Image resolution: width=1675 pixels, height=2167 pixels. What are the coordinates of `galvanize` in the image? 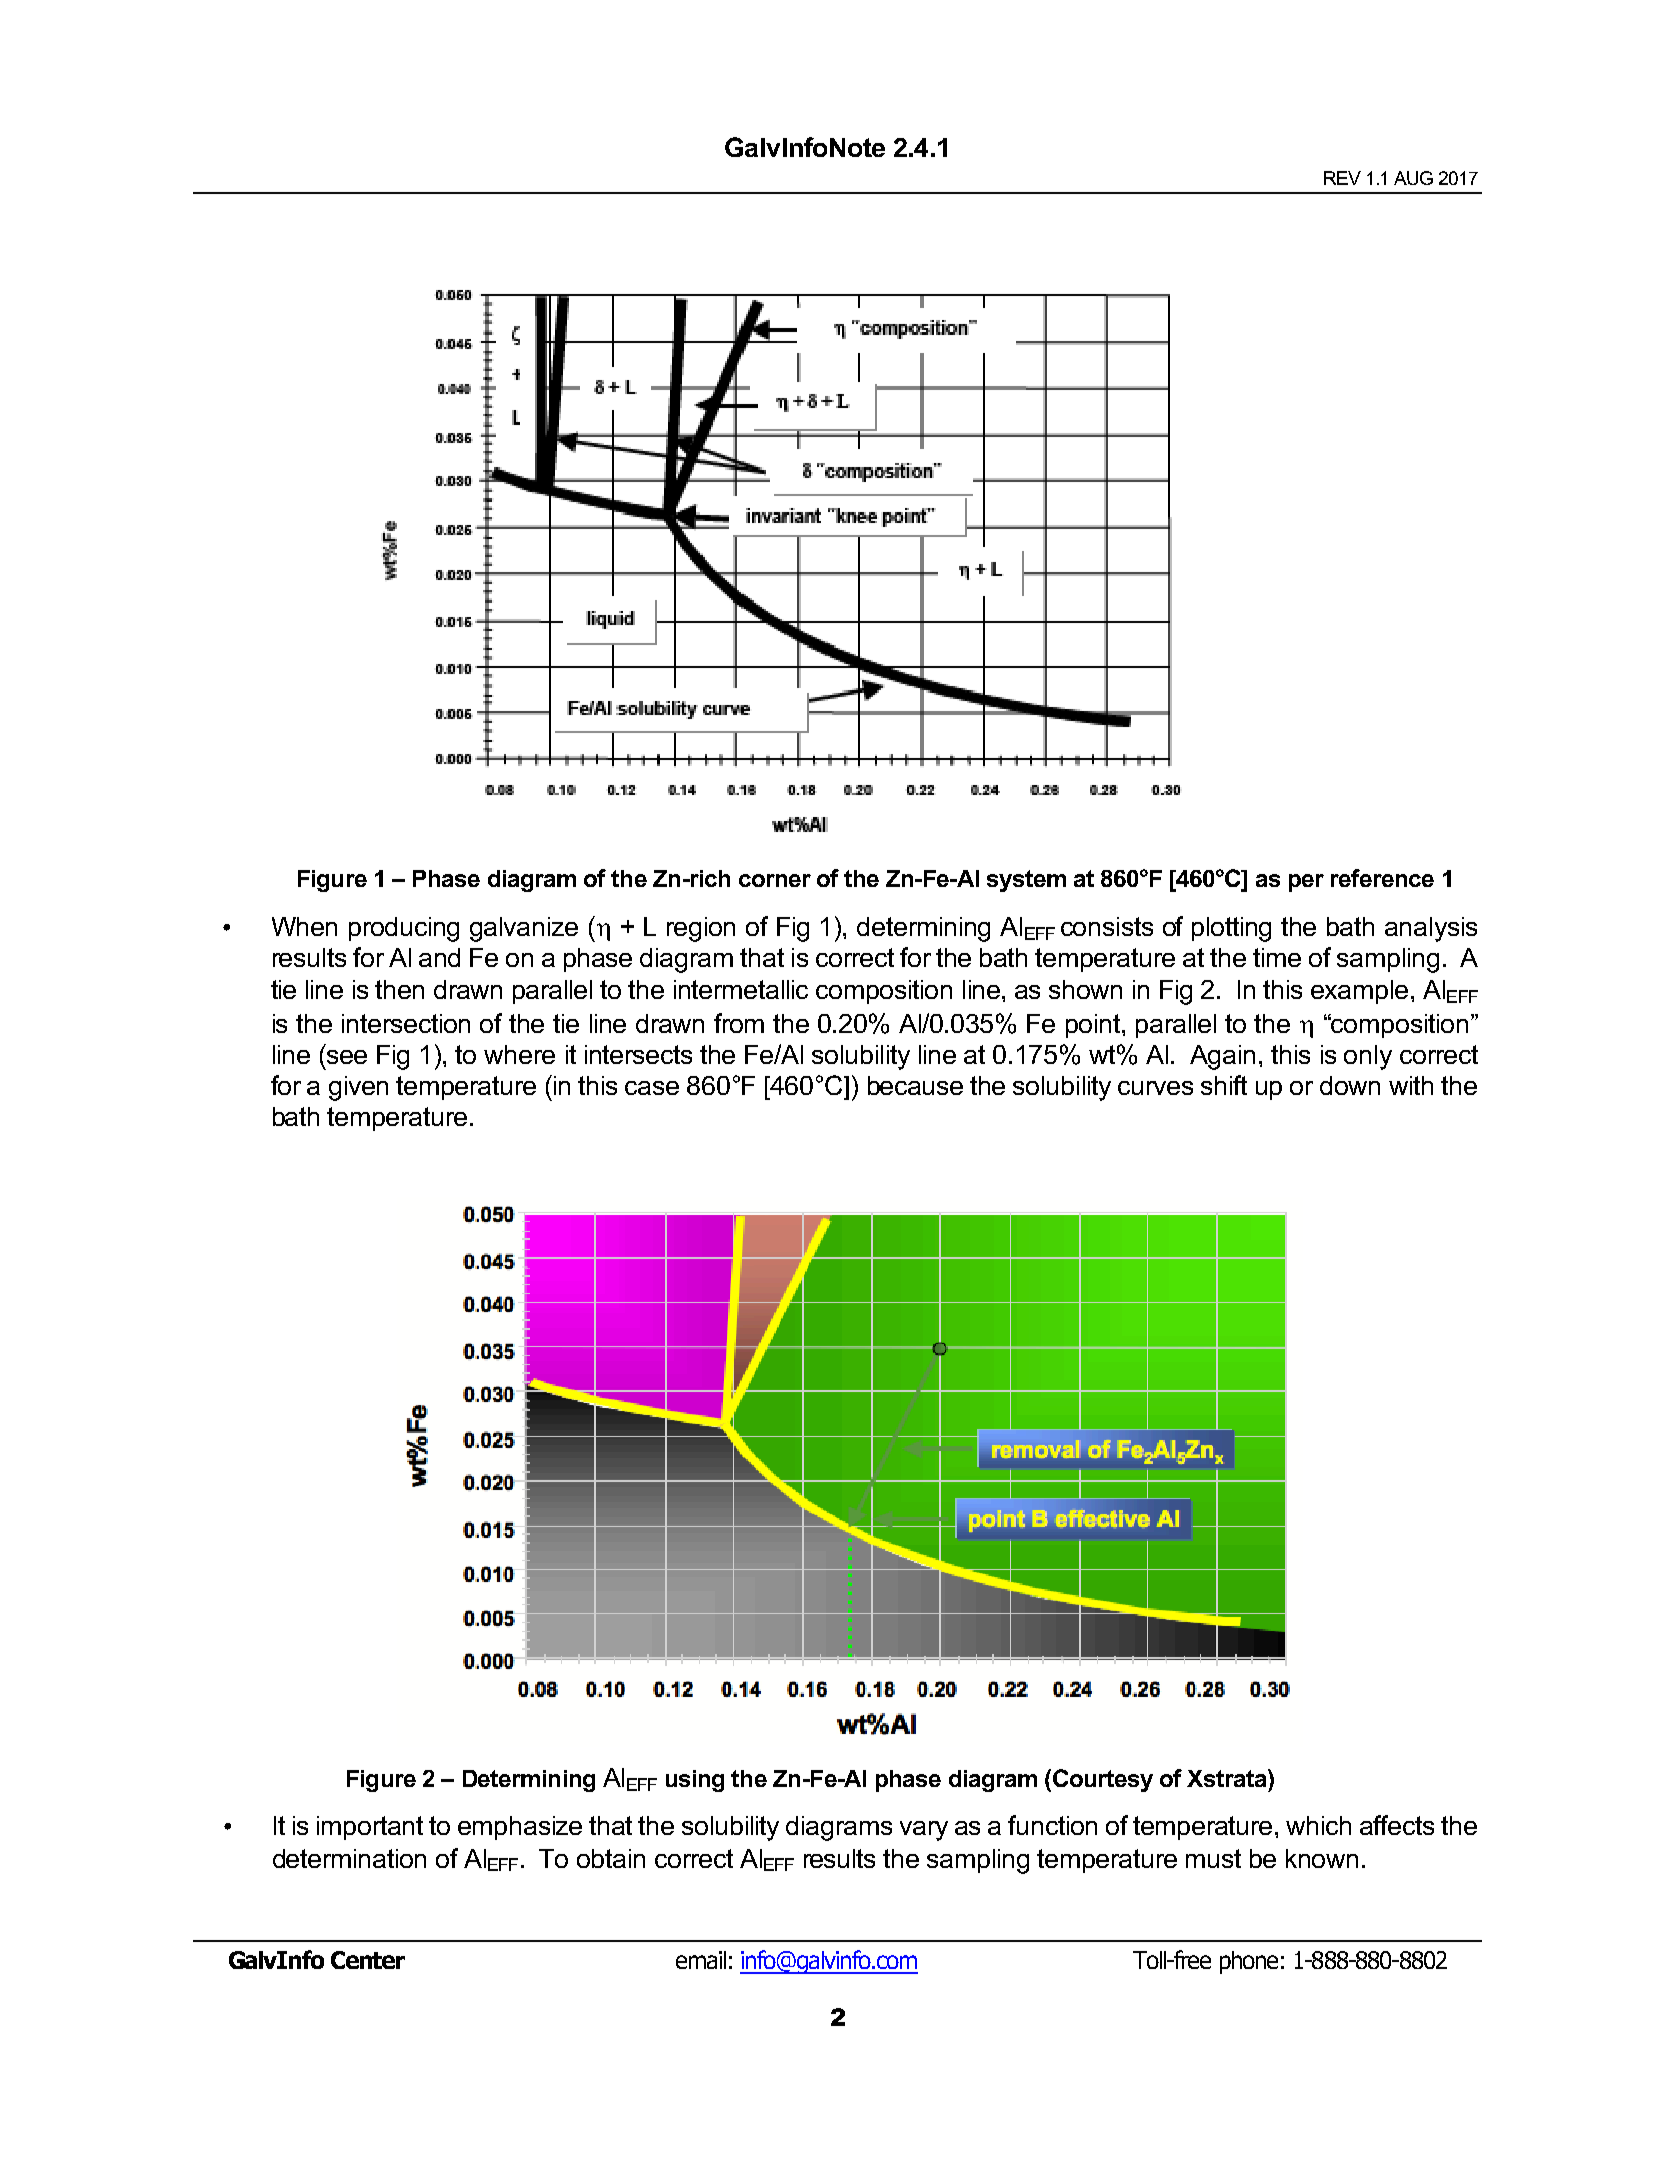 It's located at (524, 929).
